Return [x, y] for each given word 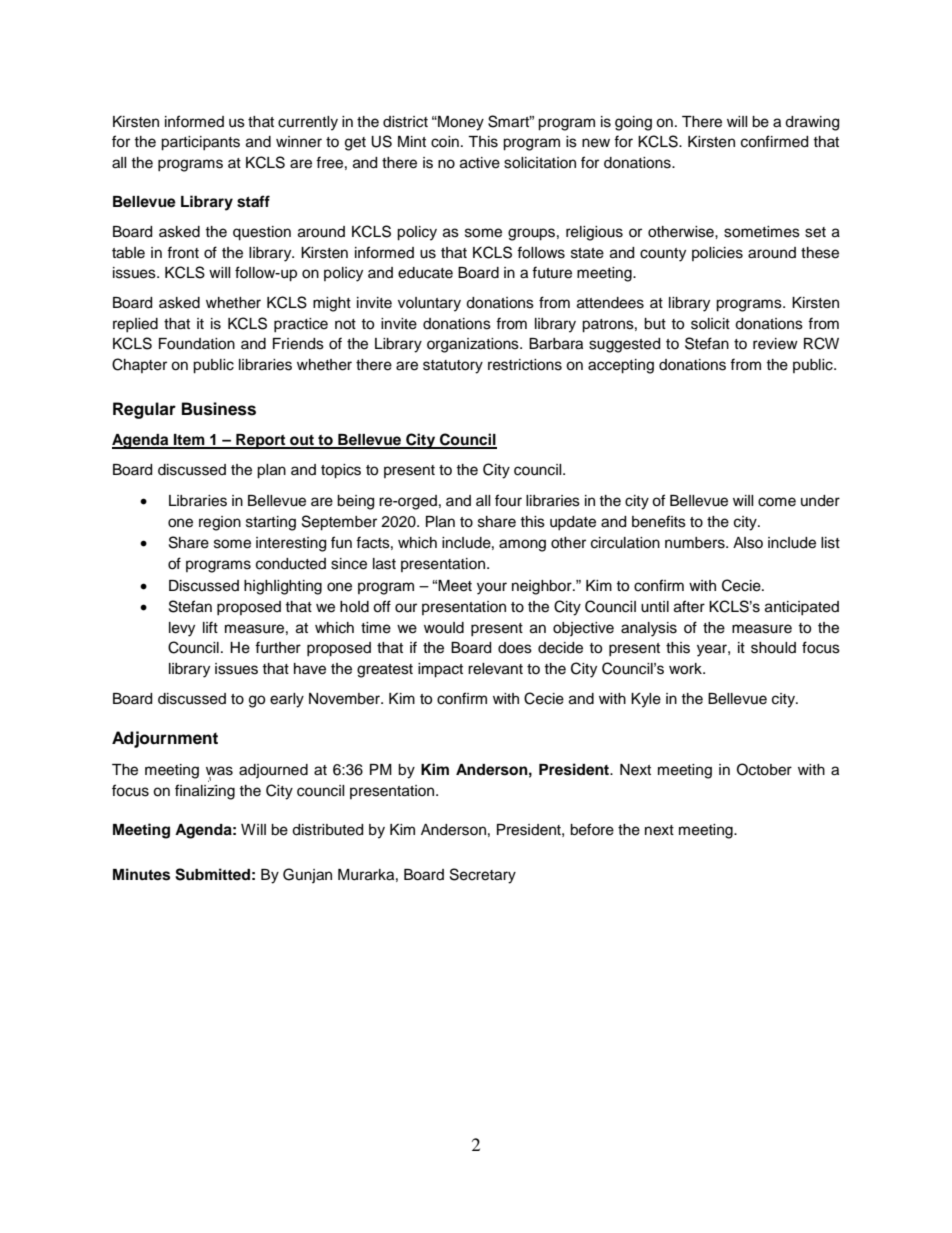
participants [200, 143]
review [775, 344]
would [444, 628]
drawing [812, 123]
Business [219, 409]
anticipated [802, 608]
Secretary [483, 876]
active [480, 163]
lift [210, 627]
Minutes [141, 874]
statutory [453, 367]
